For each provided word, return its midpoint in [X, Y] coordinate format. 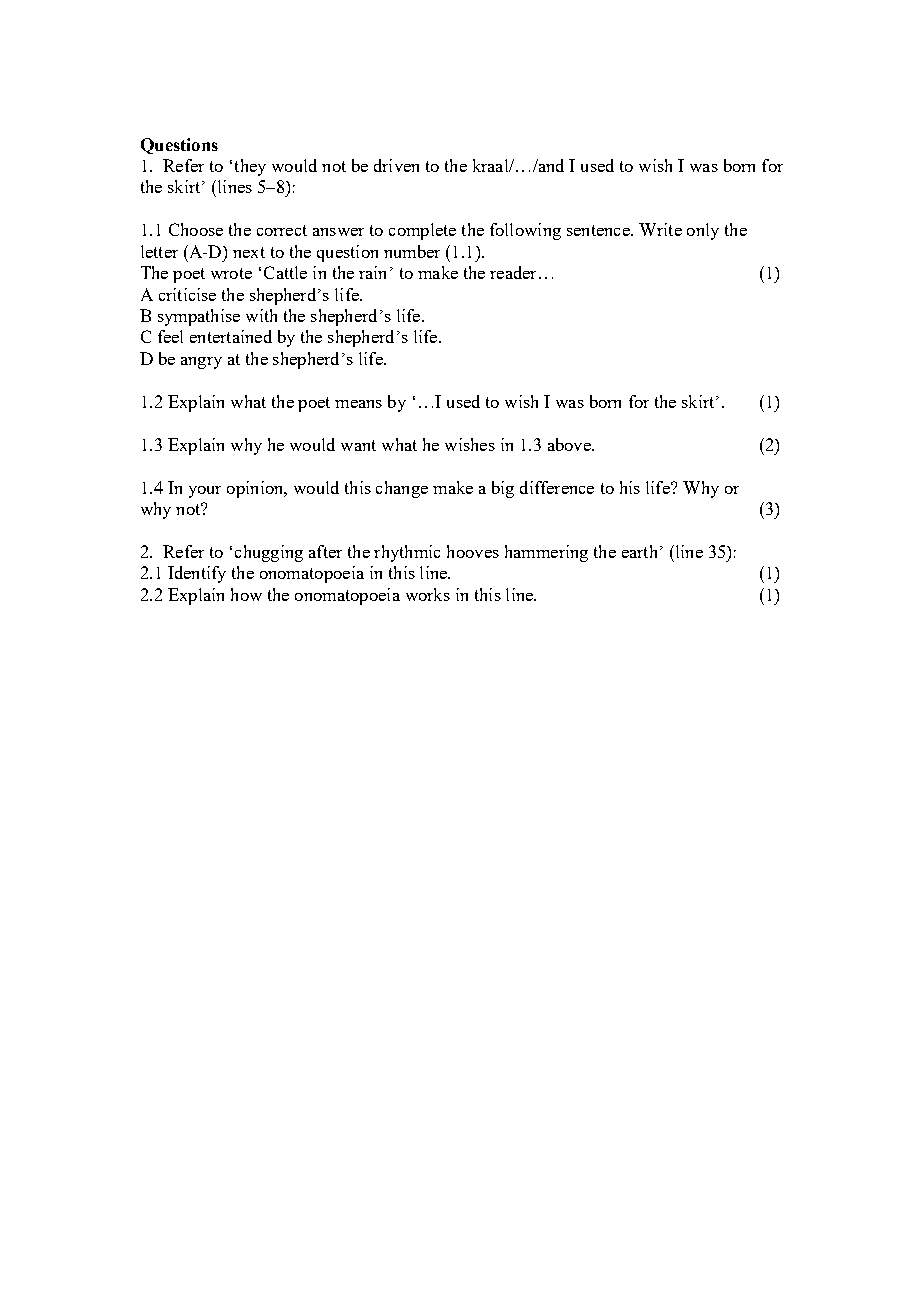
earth [639, 551]
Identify [197, 574]
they [250, 167]
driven [396, 165]
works [428, 594]
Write [660, 229]
